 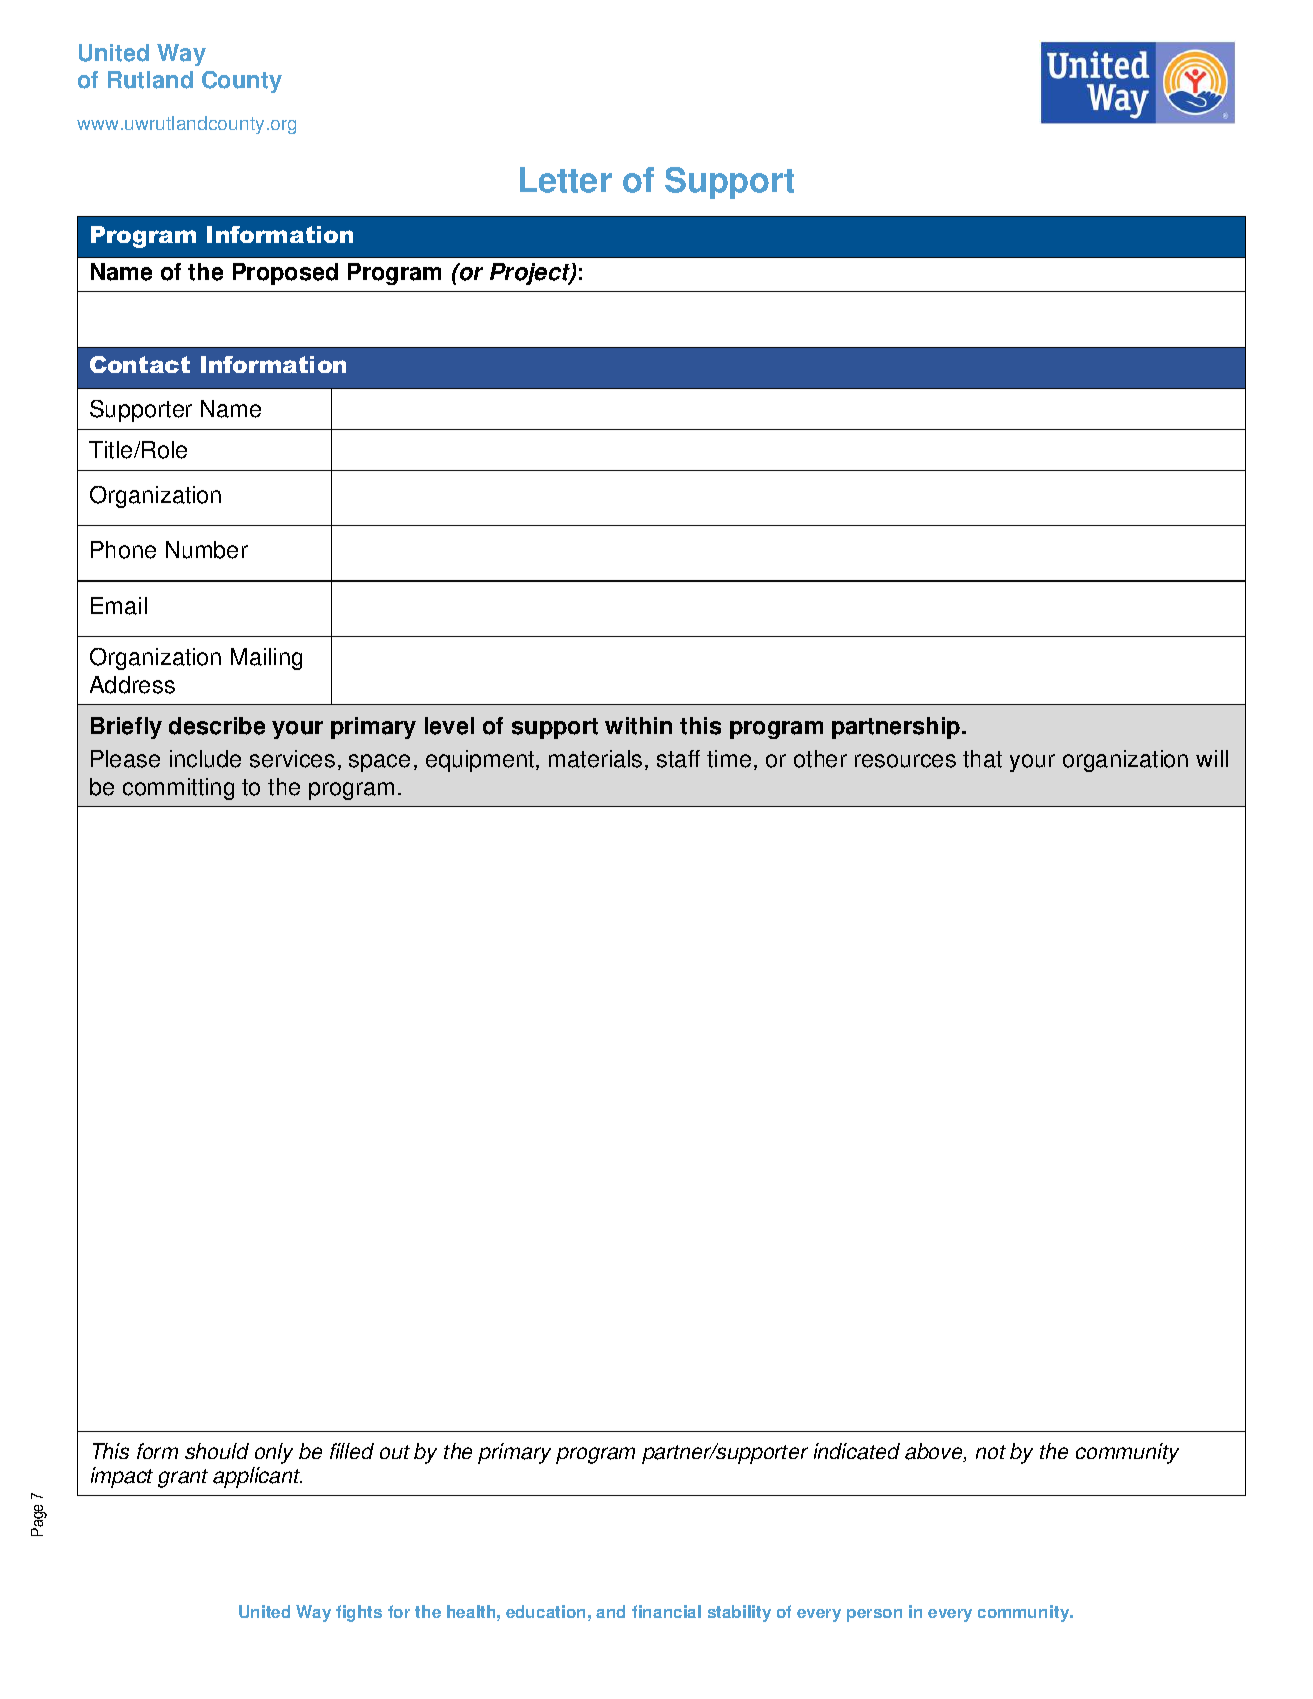 I want to click on Letter, so click(x=566, y=180).
